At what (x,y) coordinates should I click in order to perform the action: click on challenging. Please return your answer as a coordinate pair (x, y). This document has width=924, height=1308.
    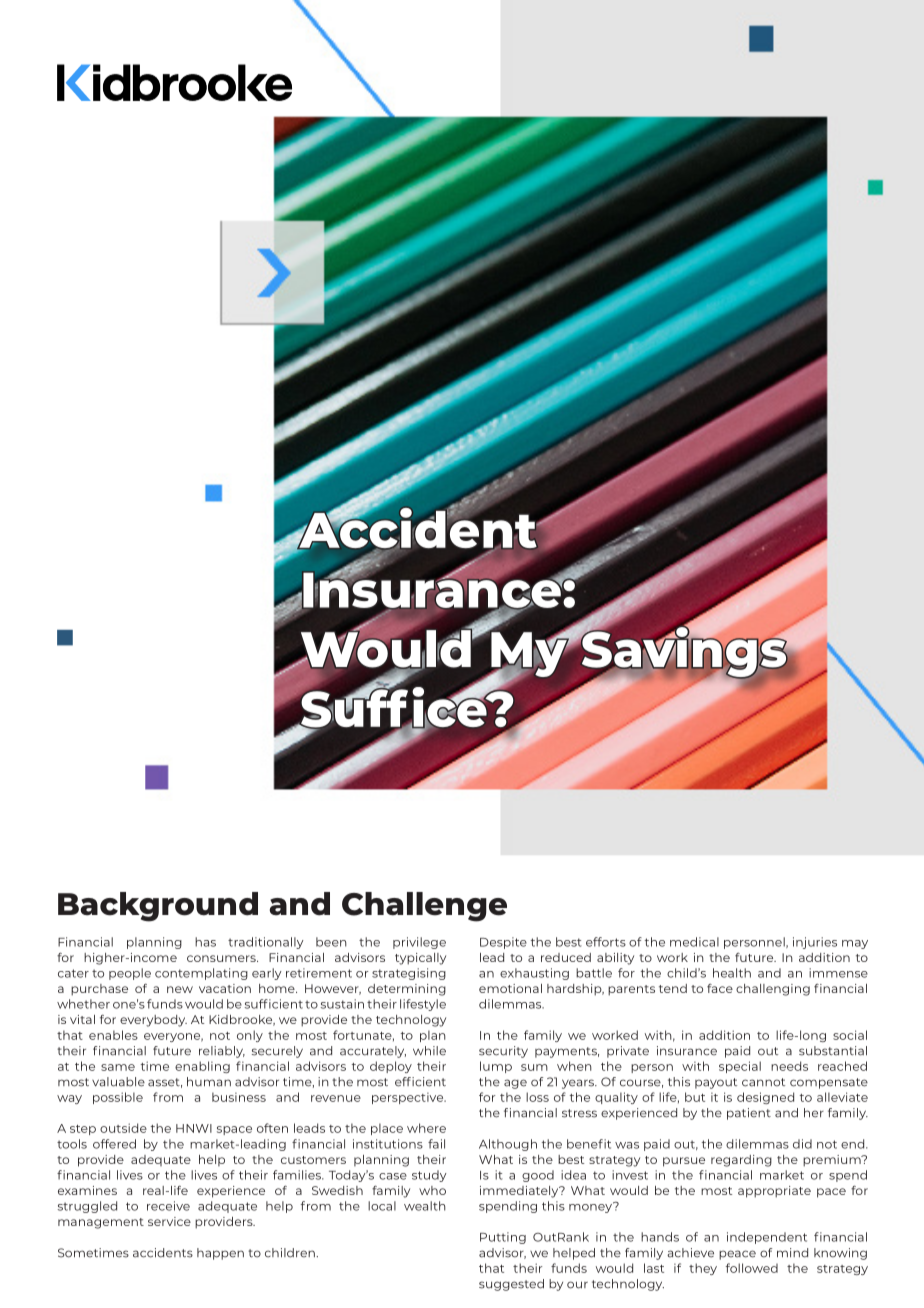
    Looking at the image, I should click on (773, 990).
